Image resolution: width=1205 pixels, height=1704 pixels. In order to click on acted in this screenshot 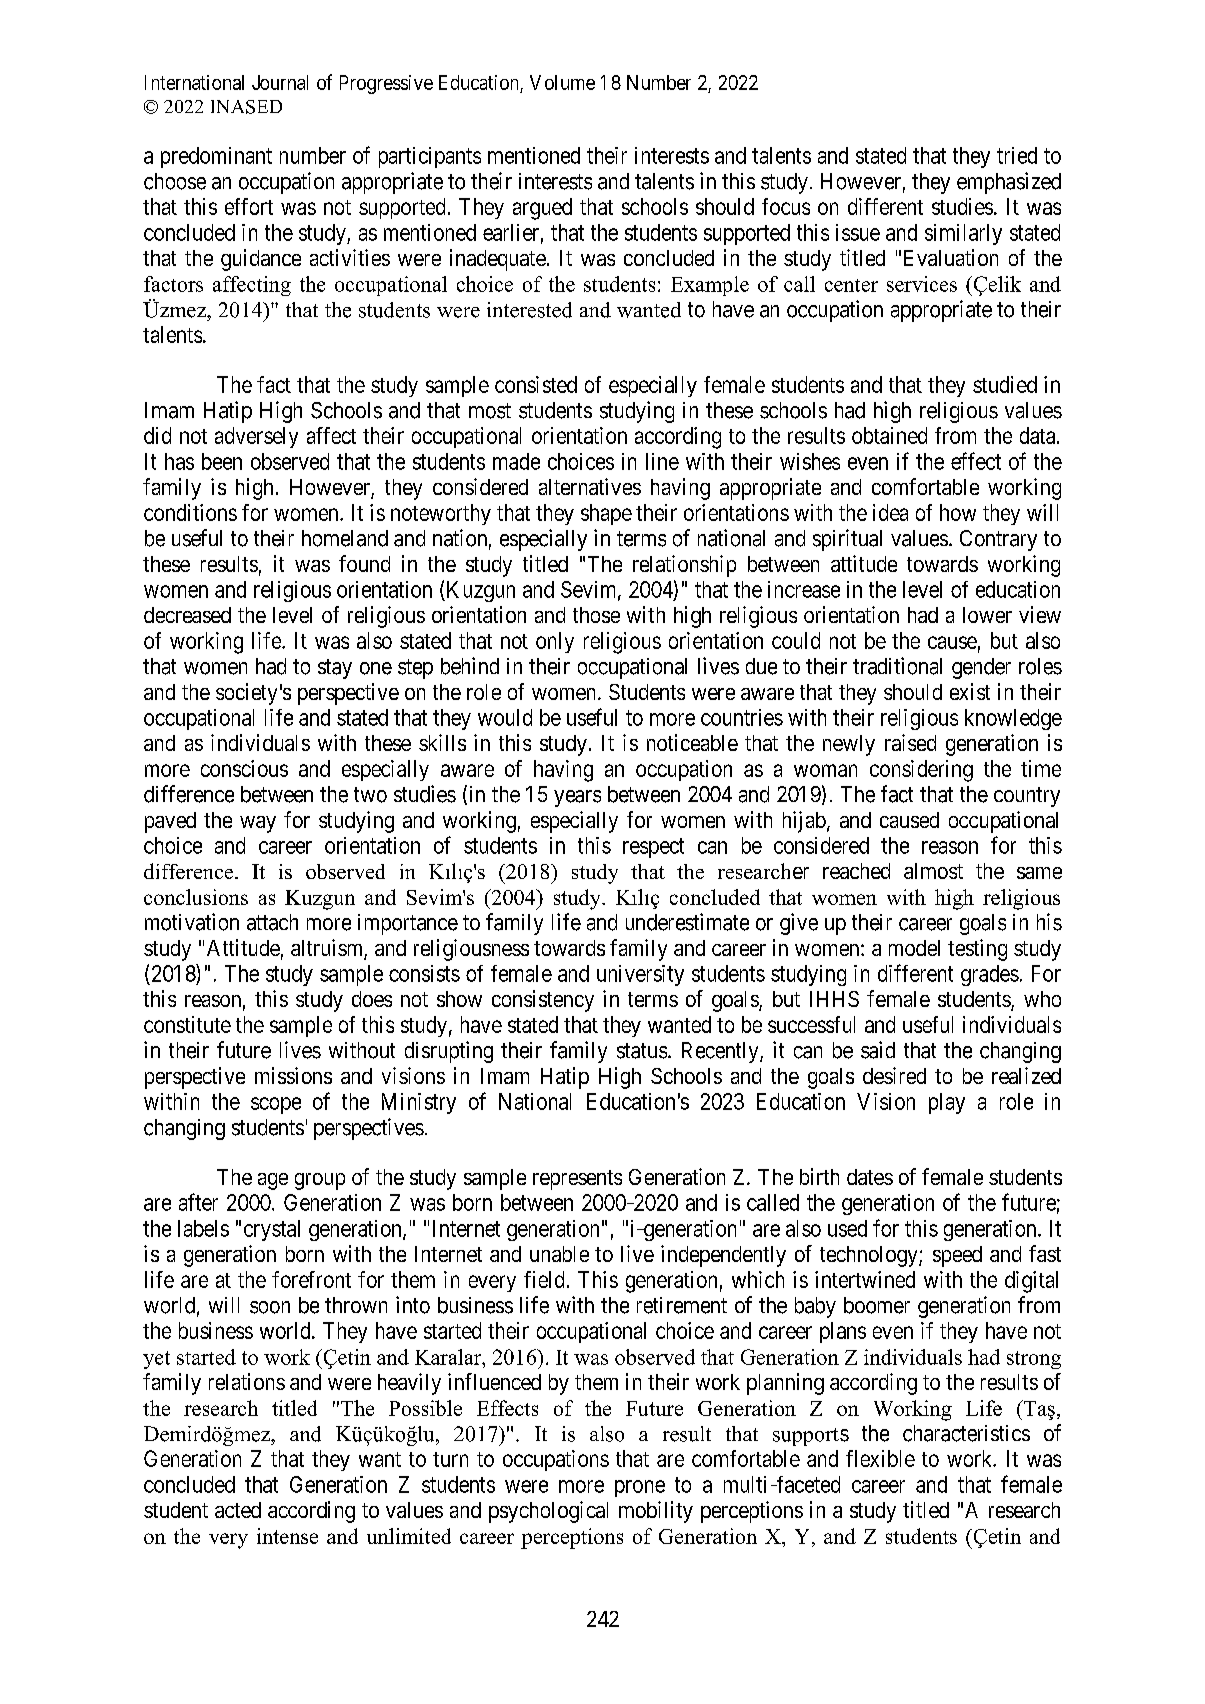, I will do `click(238, 1510)`.
